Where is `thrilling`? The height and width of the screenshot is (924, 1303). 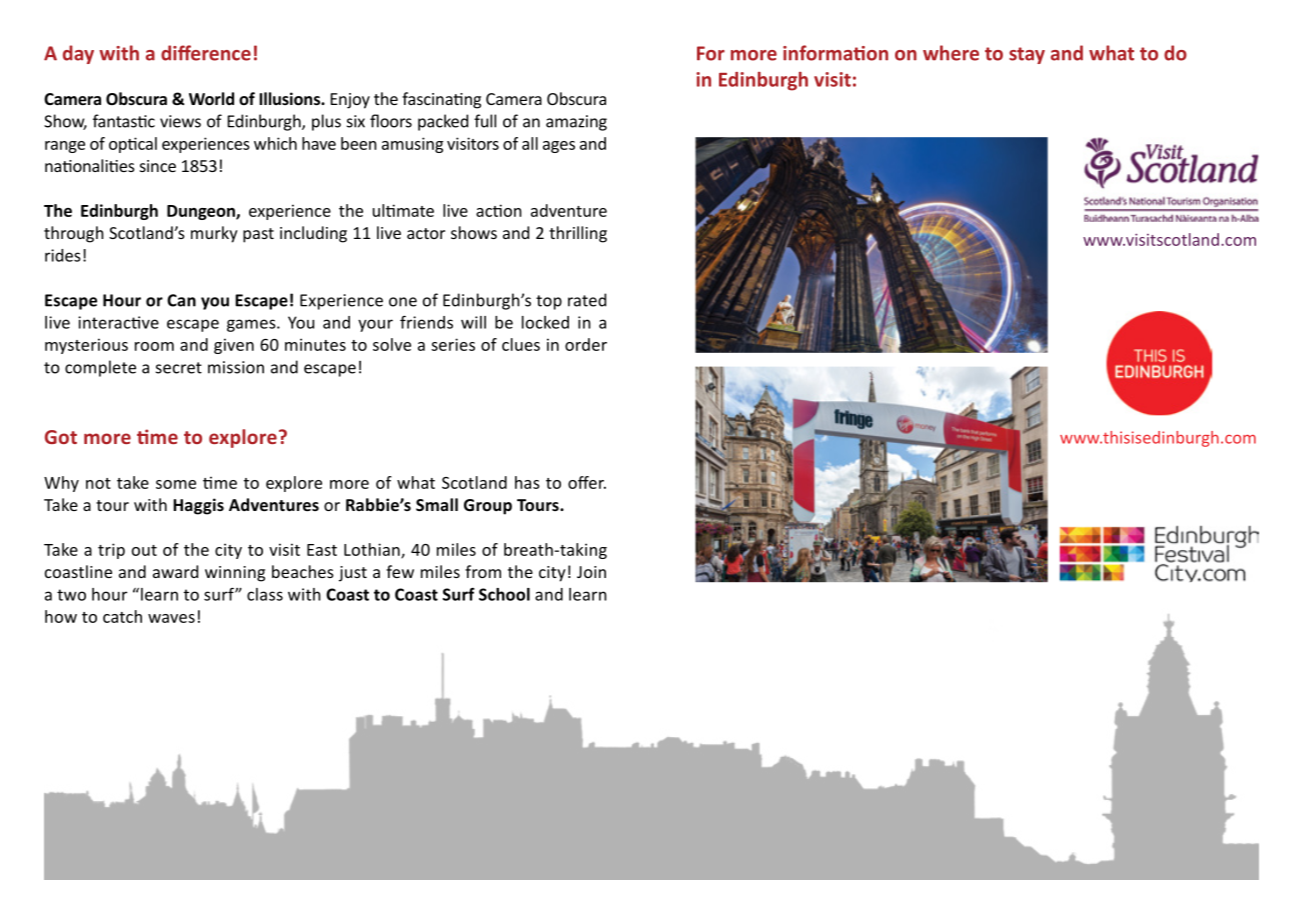
thrilling is located at coordinates (578, 234).
